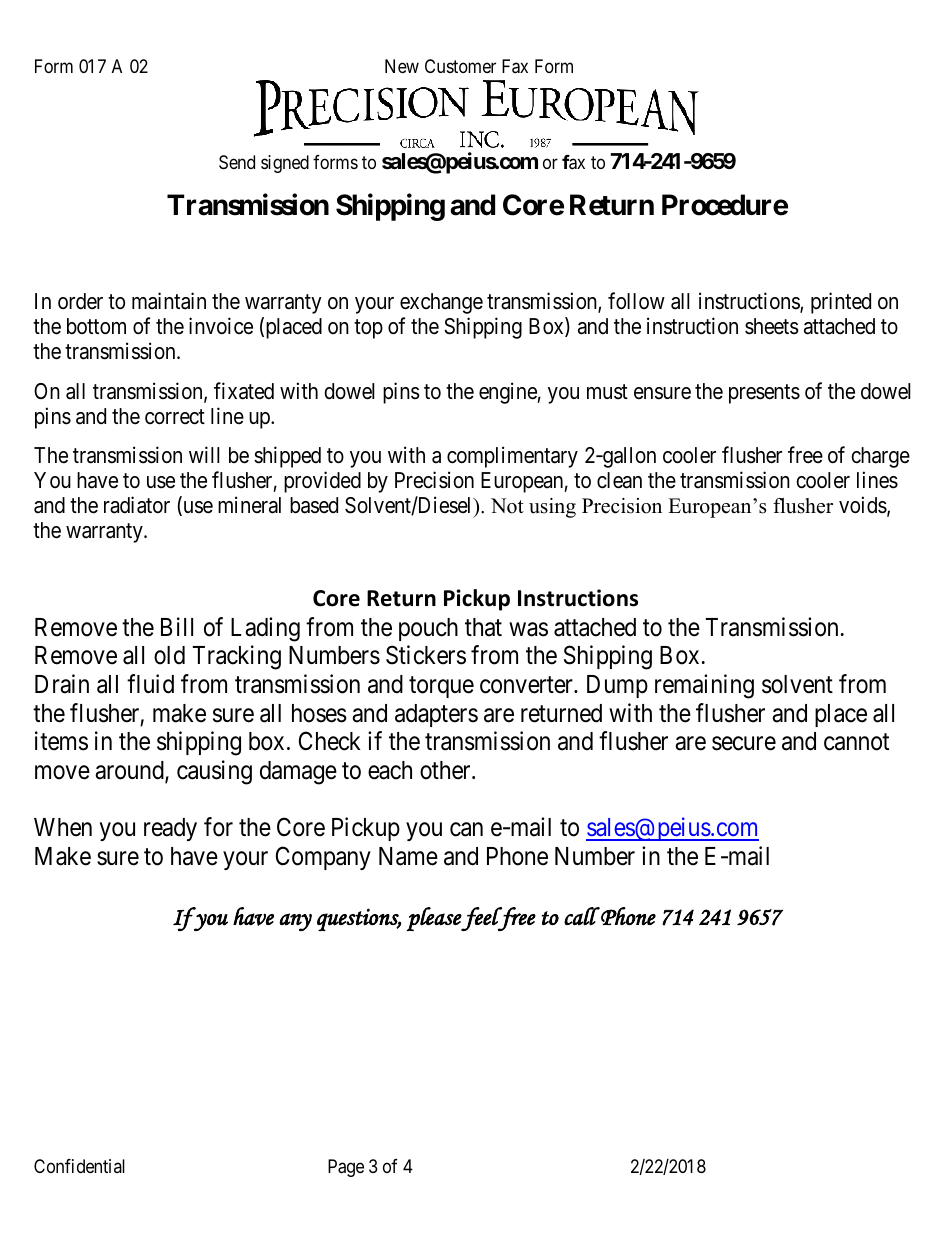 This image has height=1233, width=952. Describe the element at coordinates (744, 744) in the image. I see `secure` at that location.
